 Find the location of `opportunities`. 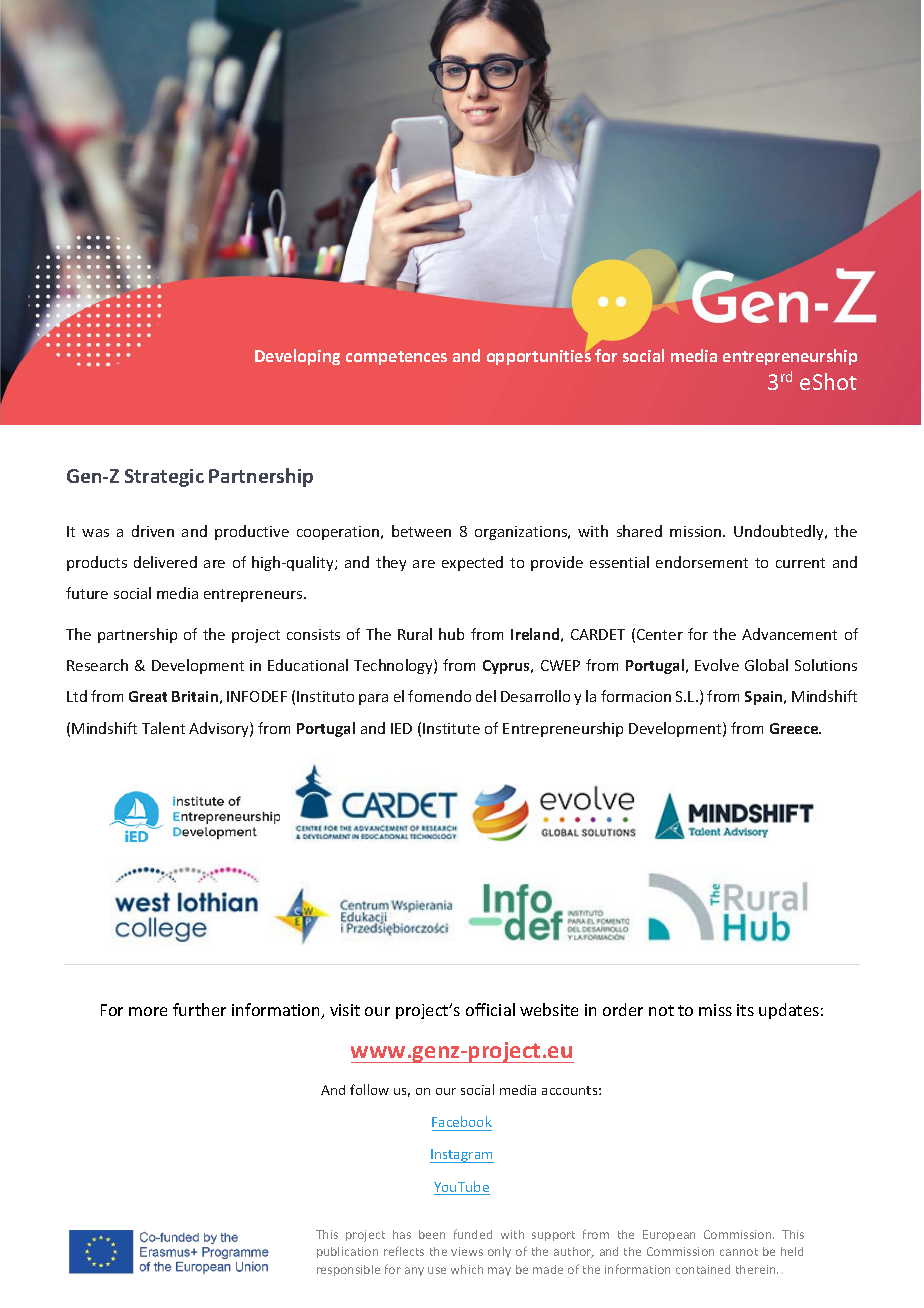

opportunities is located at coordinates (539, 356).
